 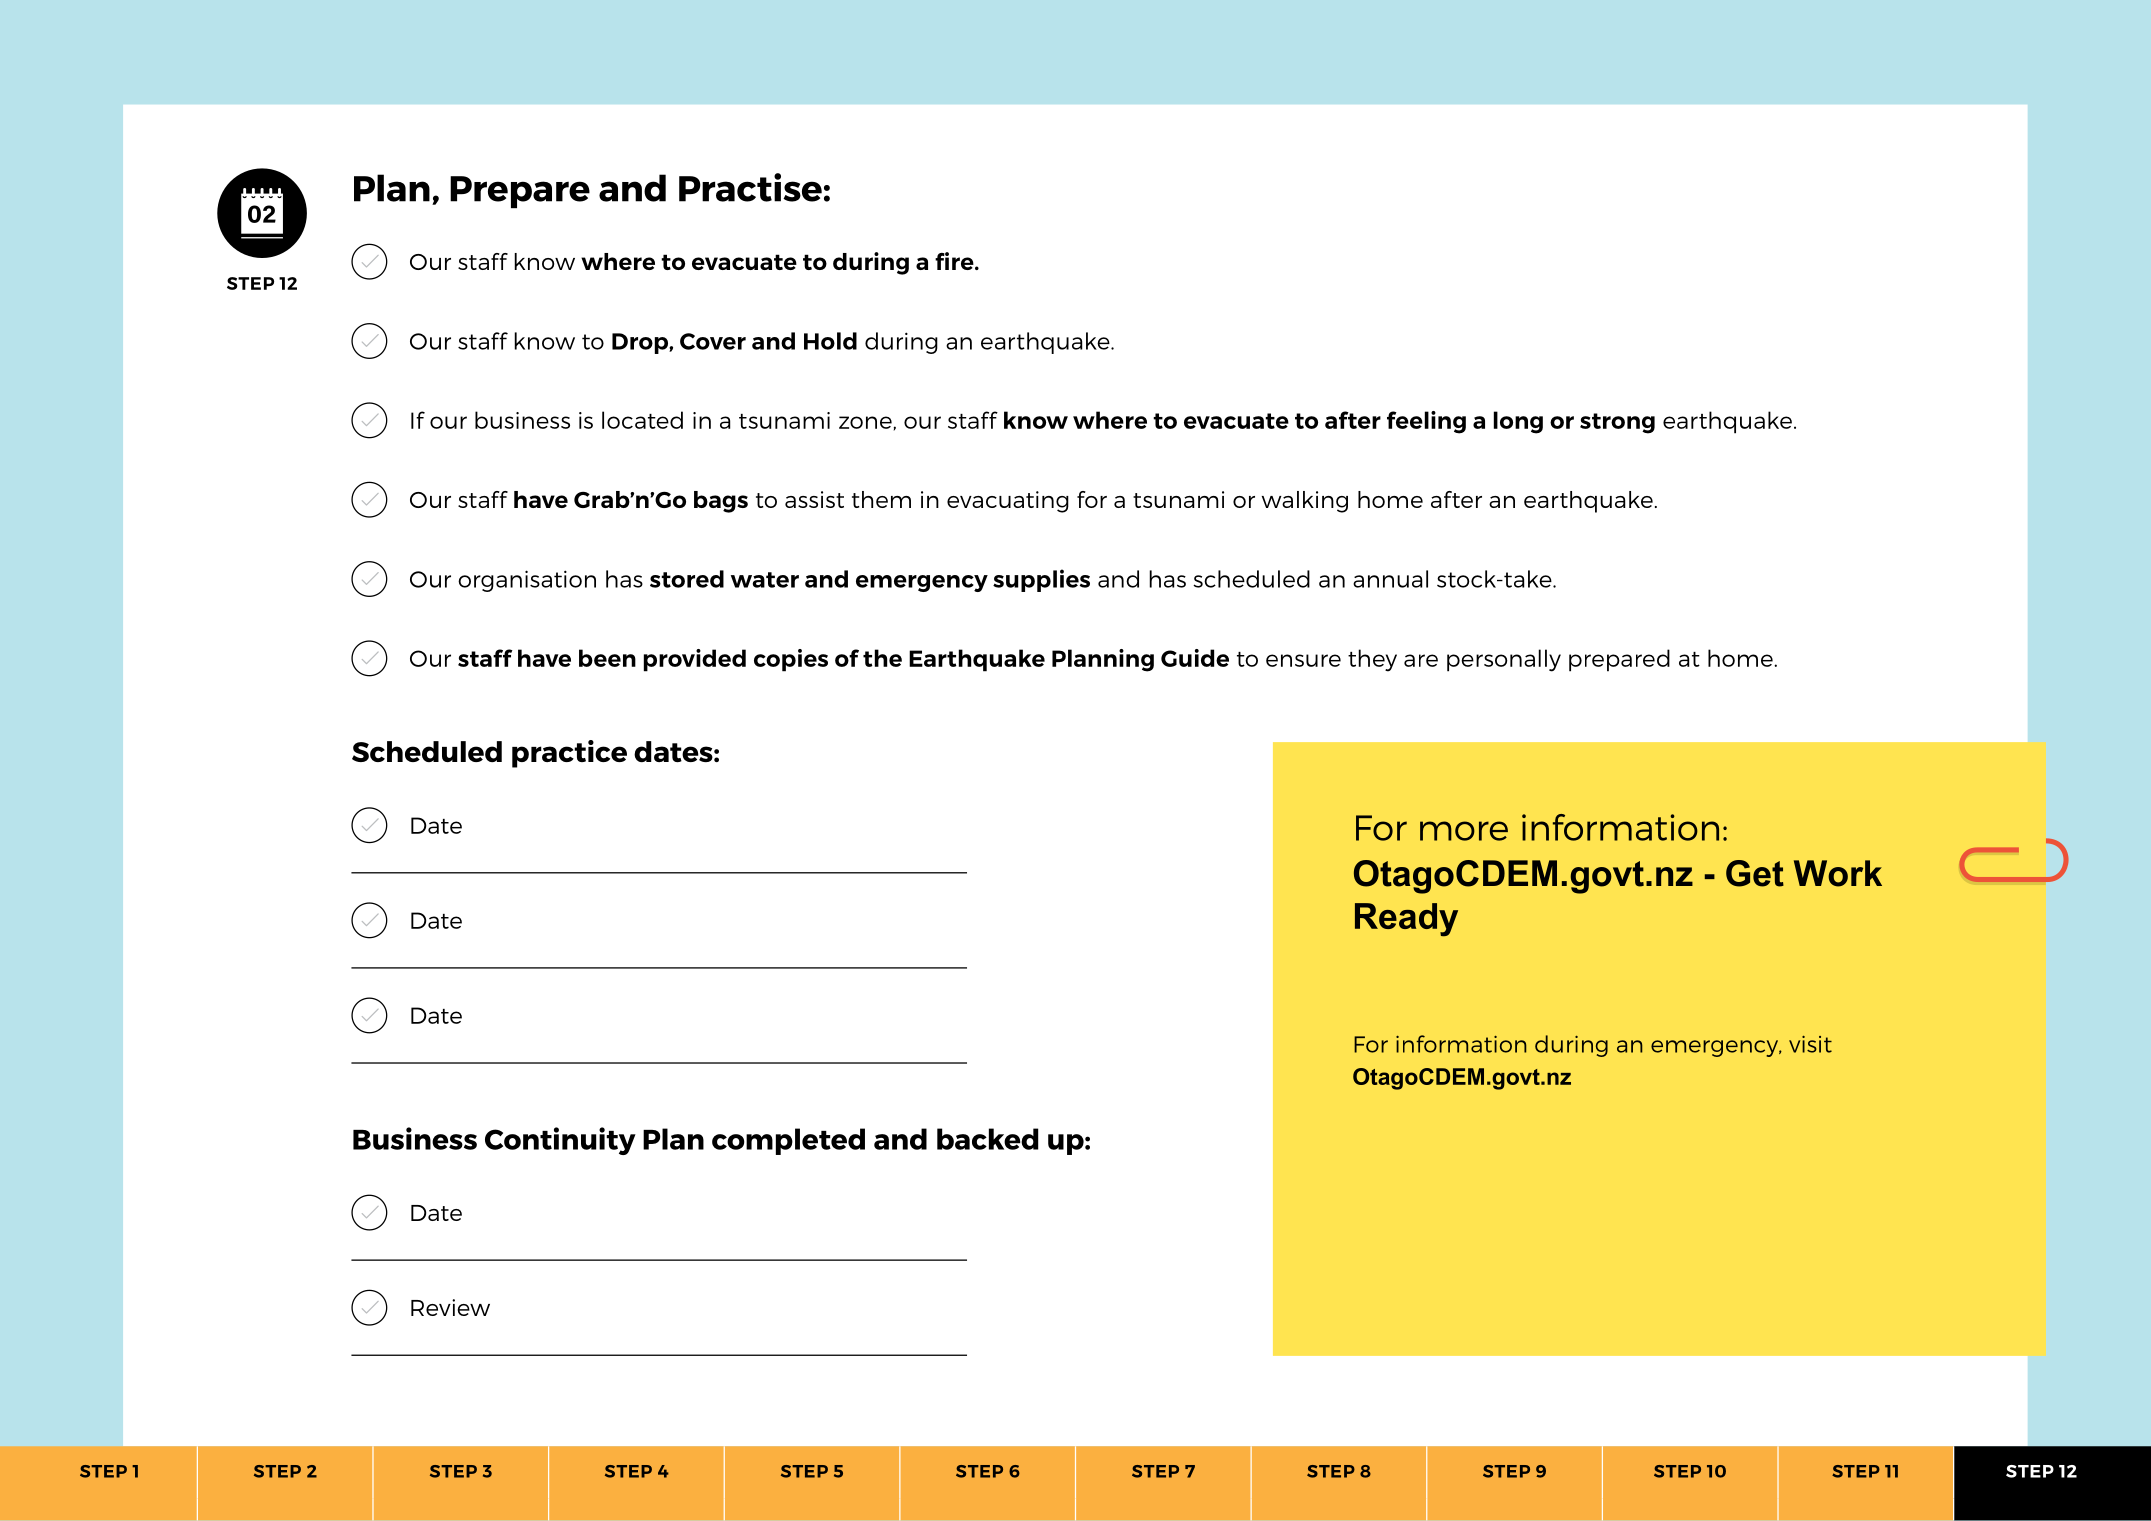 What do you see at coordinates (1810, 1044) in the page?
I see `visit` at bounding box center [1810, 1044].
